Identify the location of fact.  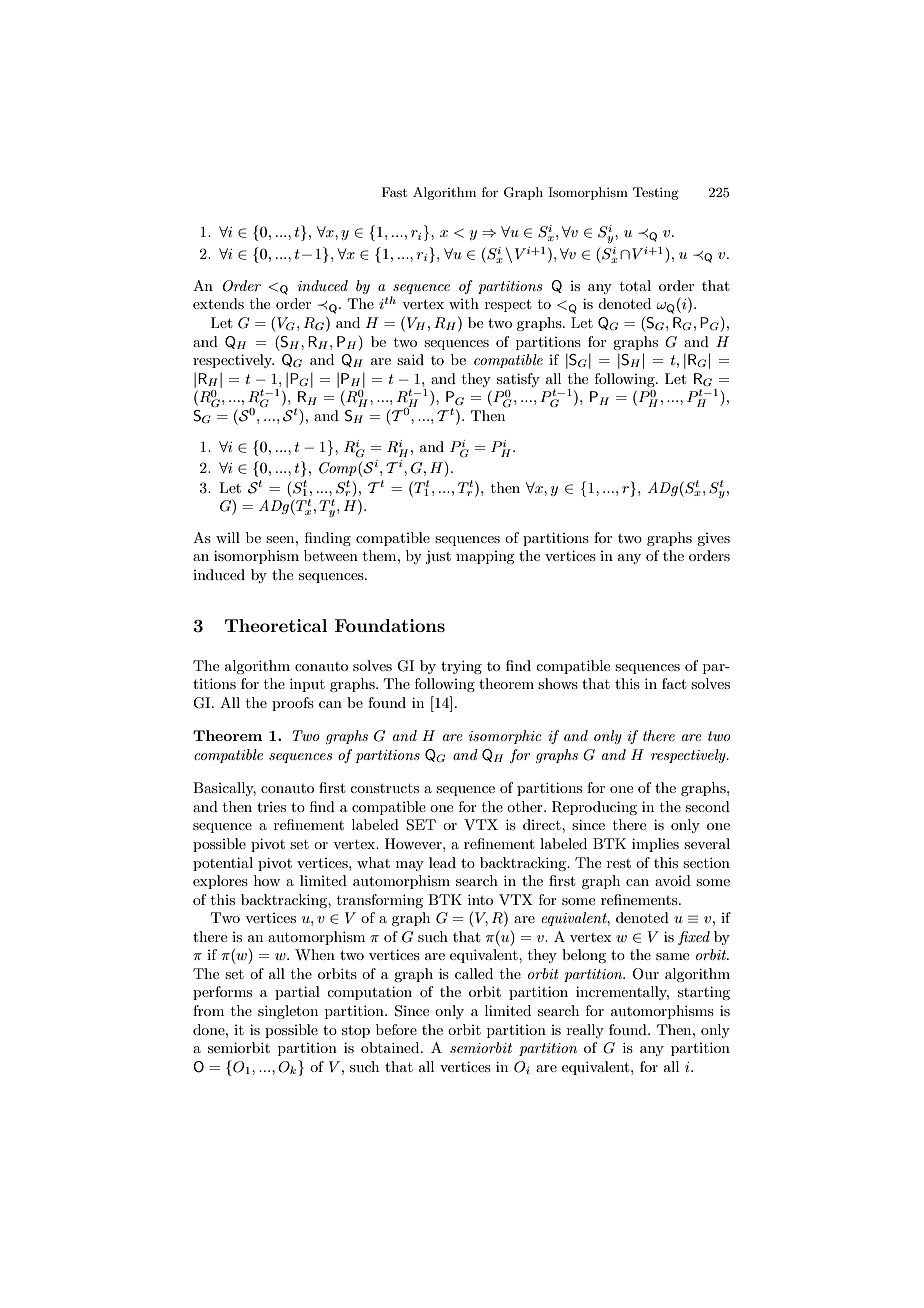
(674, 683).
